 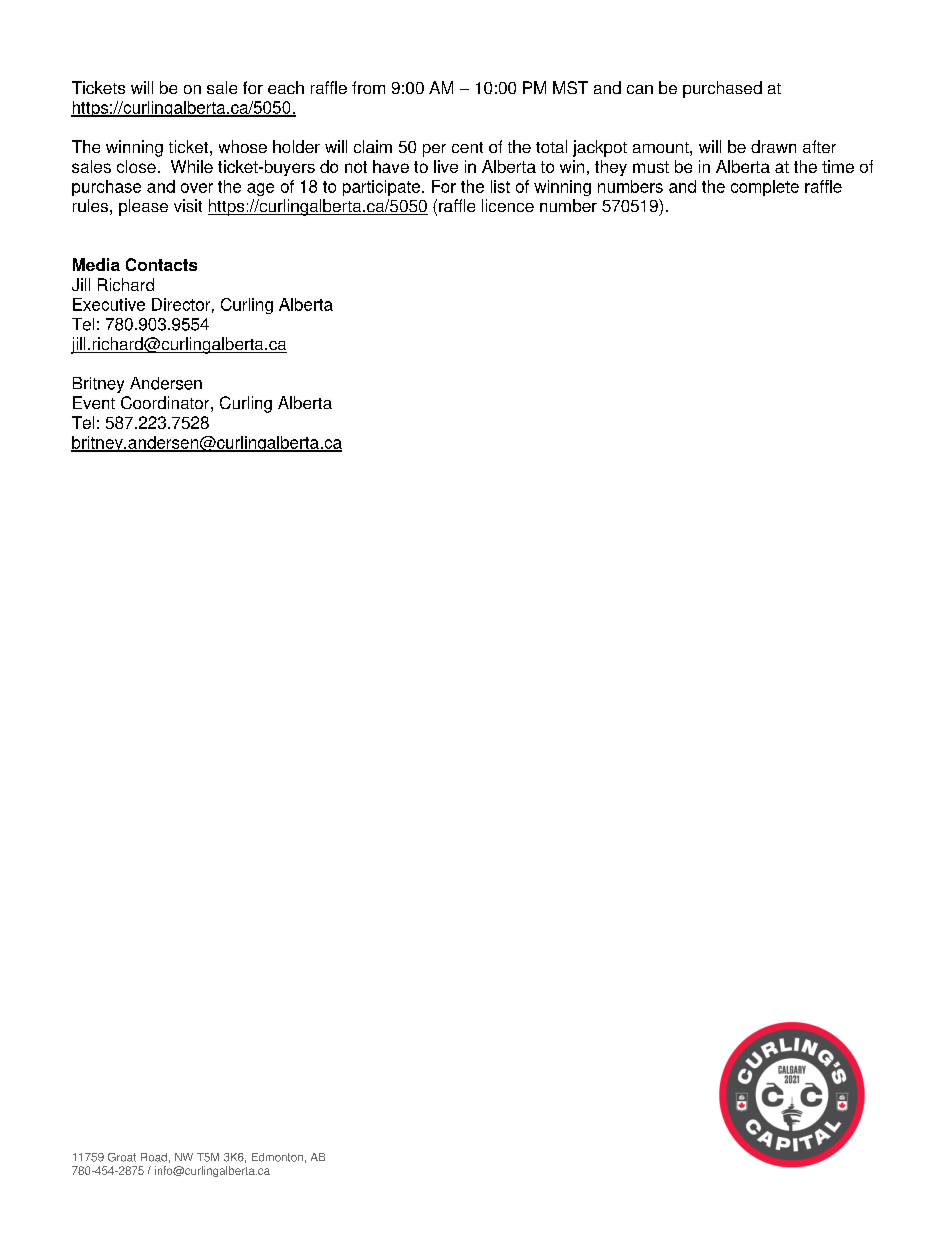 What do you see at coordinates (277, 1157) in the image?
I see `Edmonton` at bounding box center [277, 1157].
